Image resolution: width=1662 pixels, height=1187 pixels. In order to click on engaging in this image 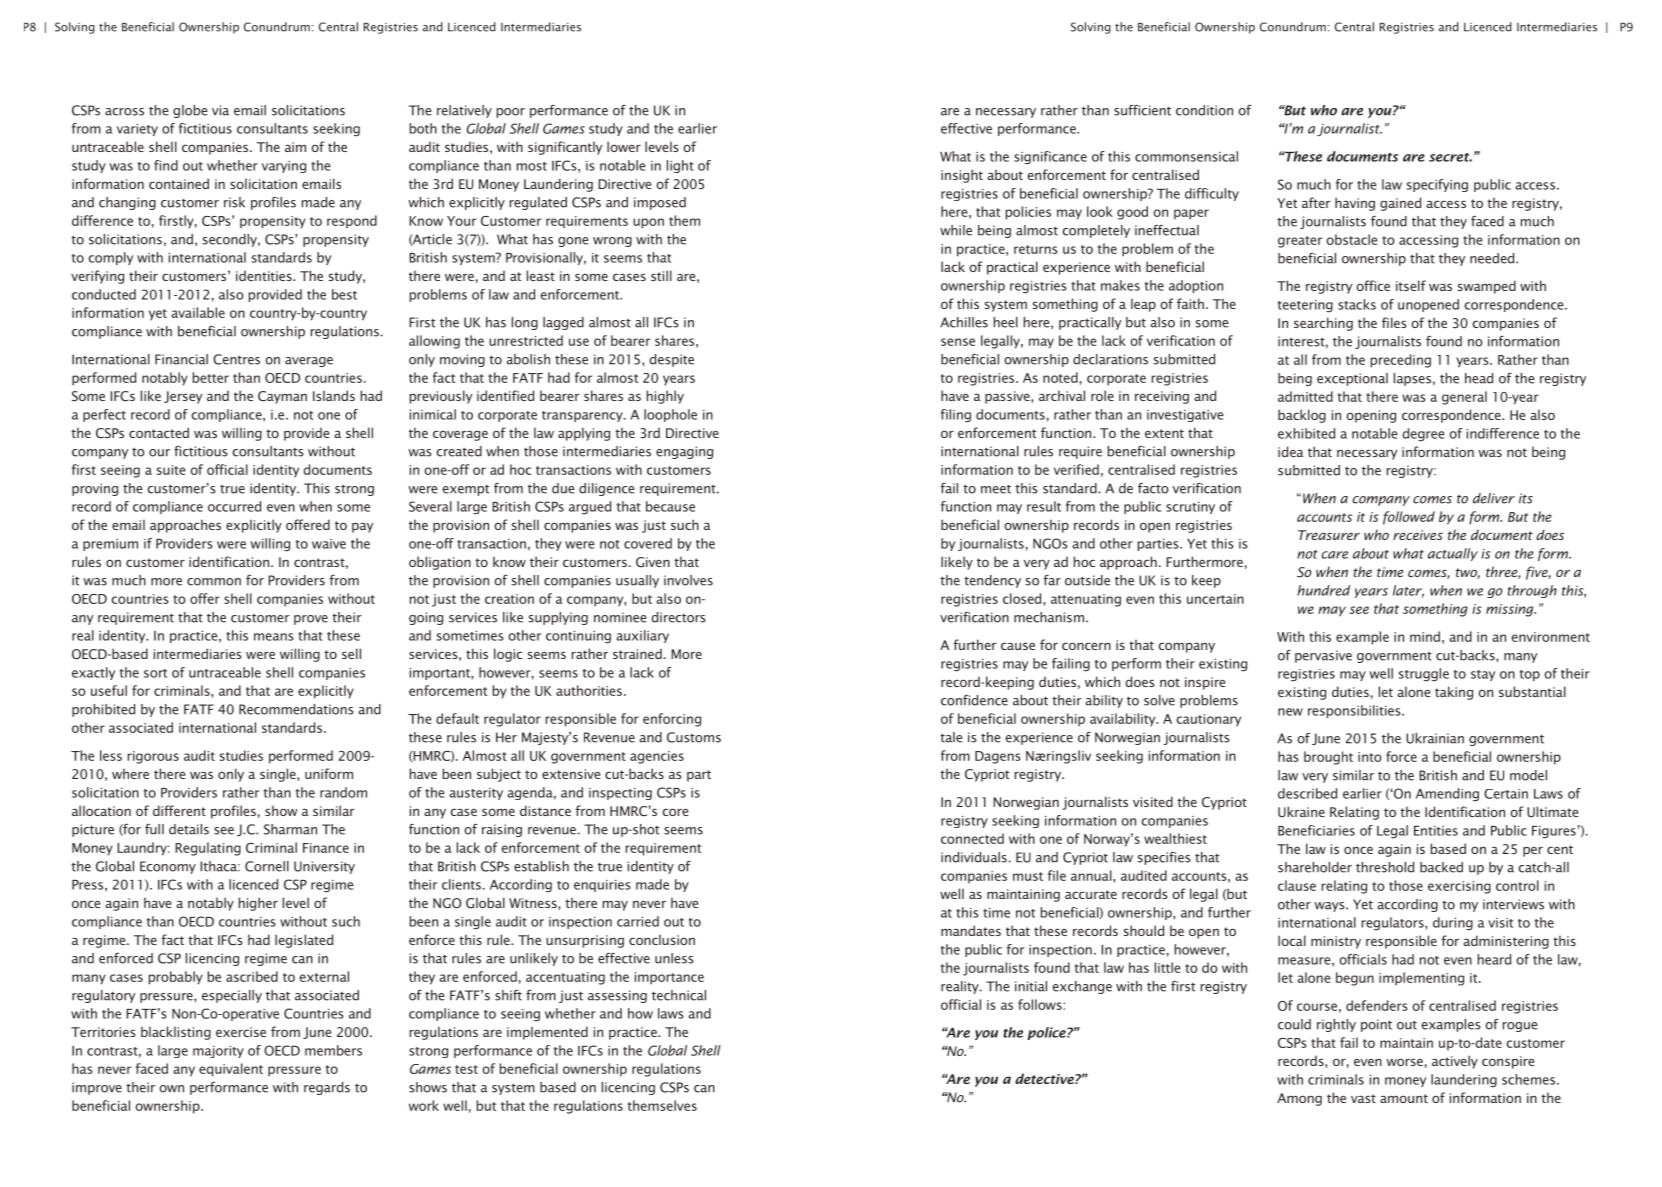, I will do `click(684, 452)`.
